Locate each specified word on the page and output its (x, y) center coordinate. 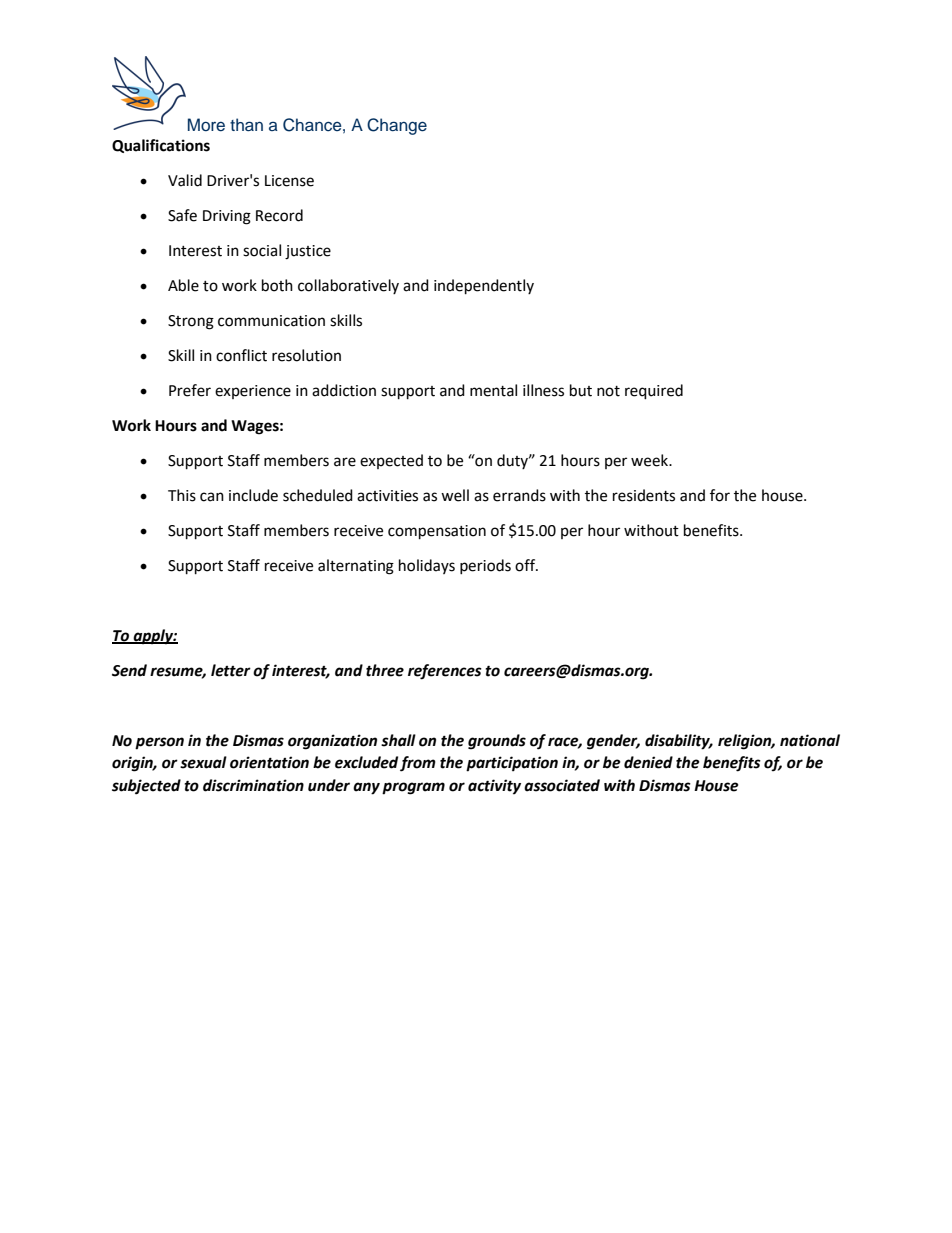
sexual (203, 762)
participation (512, 764)
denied (648, 762)
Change (397, 126)
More (206, 125)
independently (484, 287)
